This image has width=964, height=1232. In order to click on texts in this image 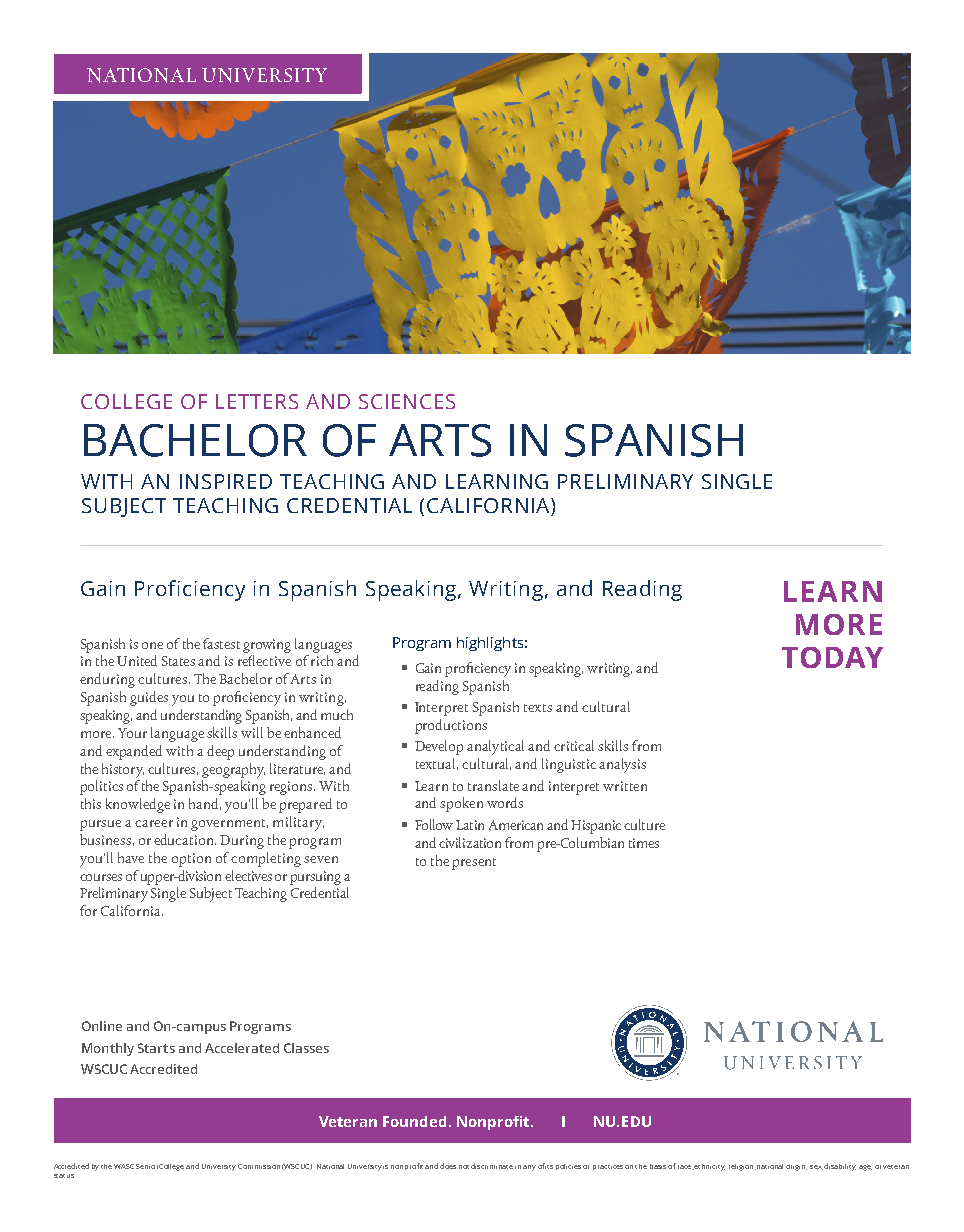, I will do `click(538, 708)`.
